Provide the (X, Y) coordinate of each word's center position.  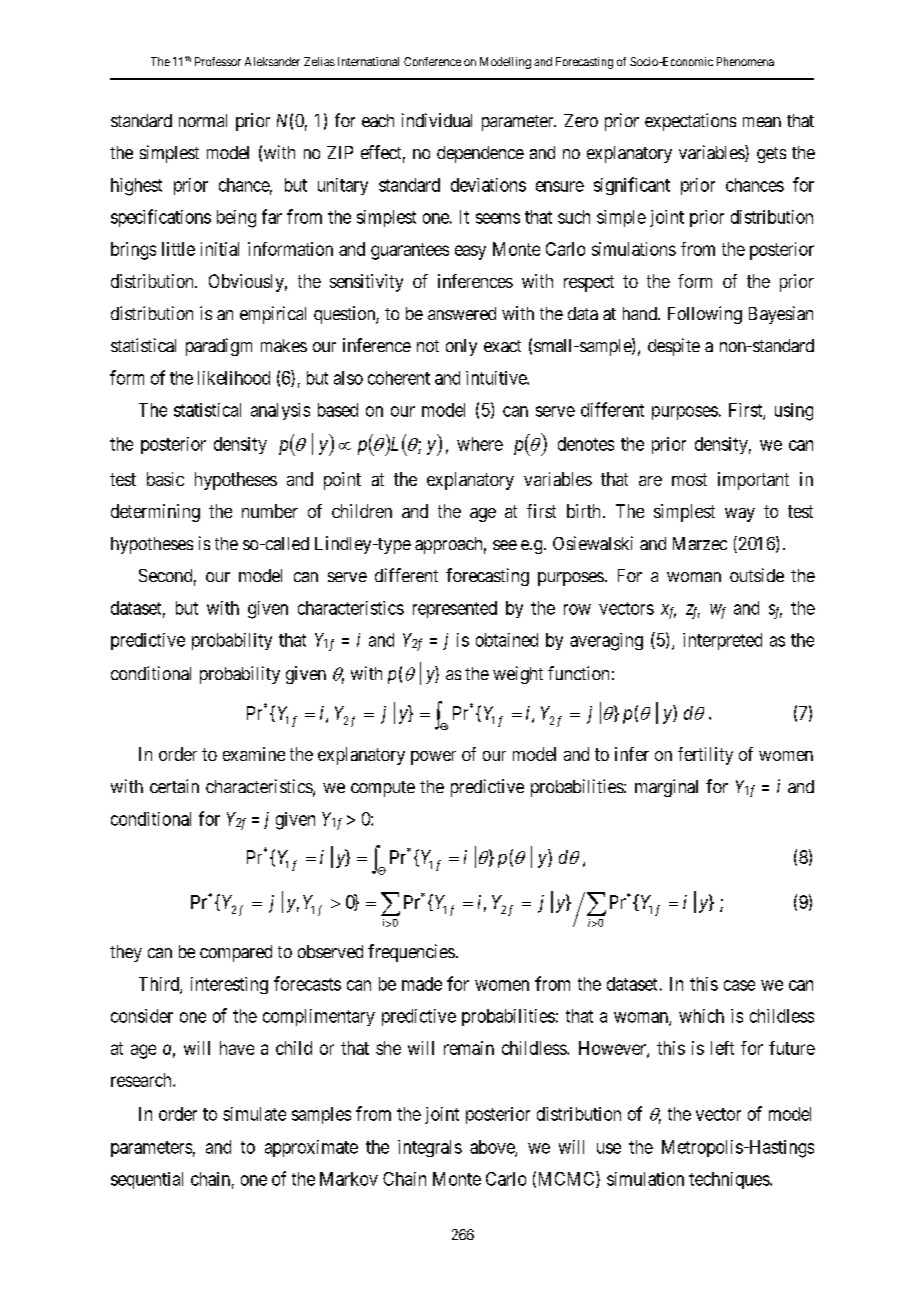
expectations (690, 122)
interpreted (722, 641)
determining (155, 513)
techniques (730, 1180)
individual (437, 120)
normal (203, 120)
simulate (254, 1114)
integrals (430, 1148)
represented (455, 609)
